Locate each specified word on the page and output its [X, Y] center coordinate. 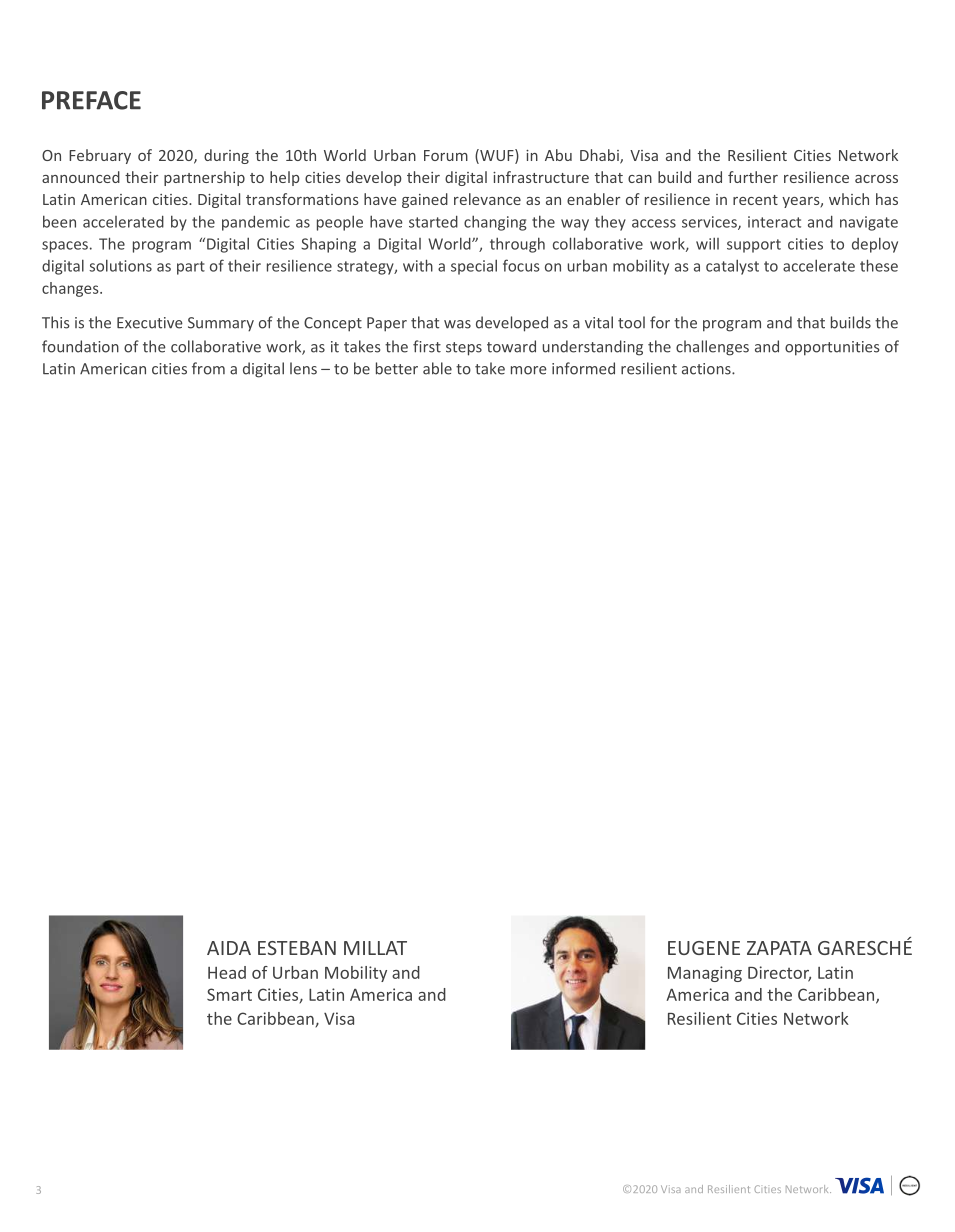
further [753, 177]
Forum [446, 155]
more [529, 370]
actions [707, 369]
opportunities [832, 348]
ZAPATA [779, 948]
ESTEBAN [297, 948]
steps [464, 349]
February [100, 156]
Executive [150, 323]
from [208, 368]
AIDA [229, 948]
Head [227, 972]
